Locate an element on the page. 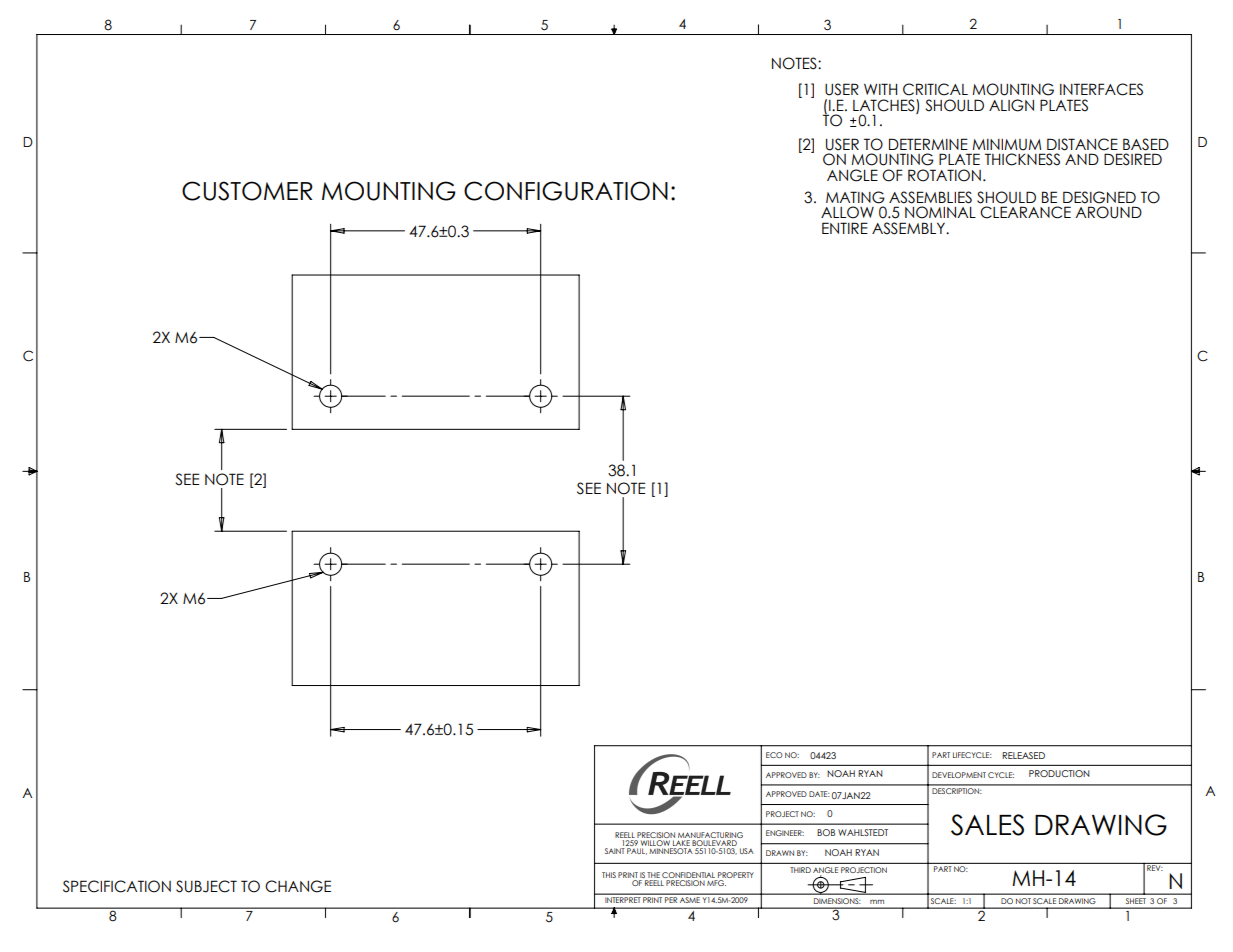 The height and width of the page is (952, 1233). SHEET is located at coordinates (1136, 901).
